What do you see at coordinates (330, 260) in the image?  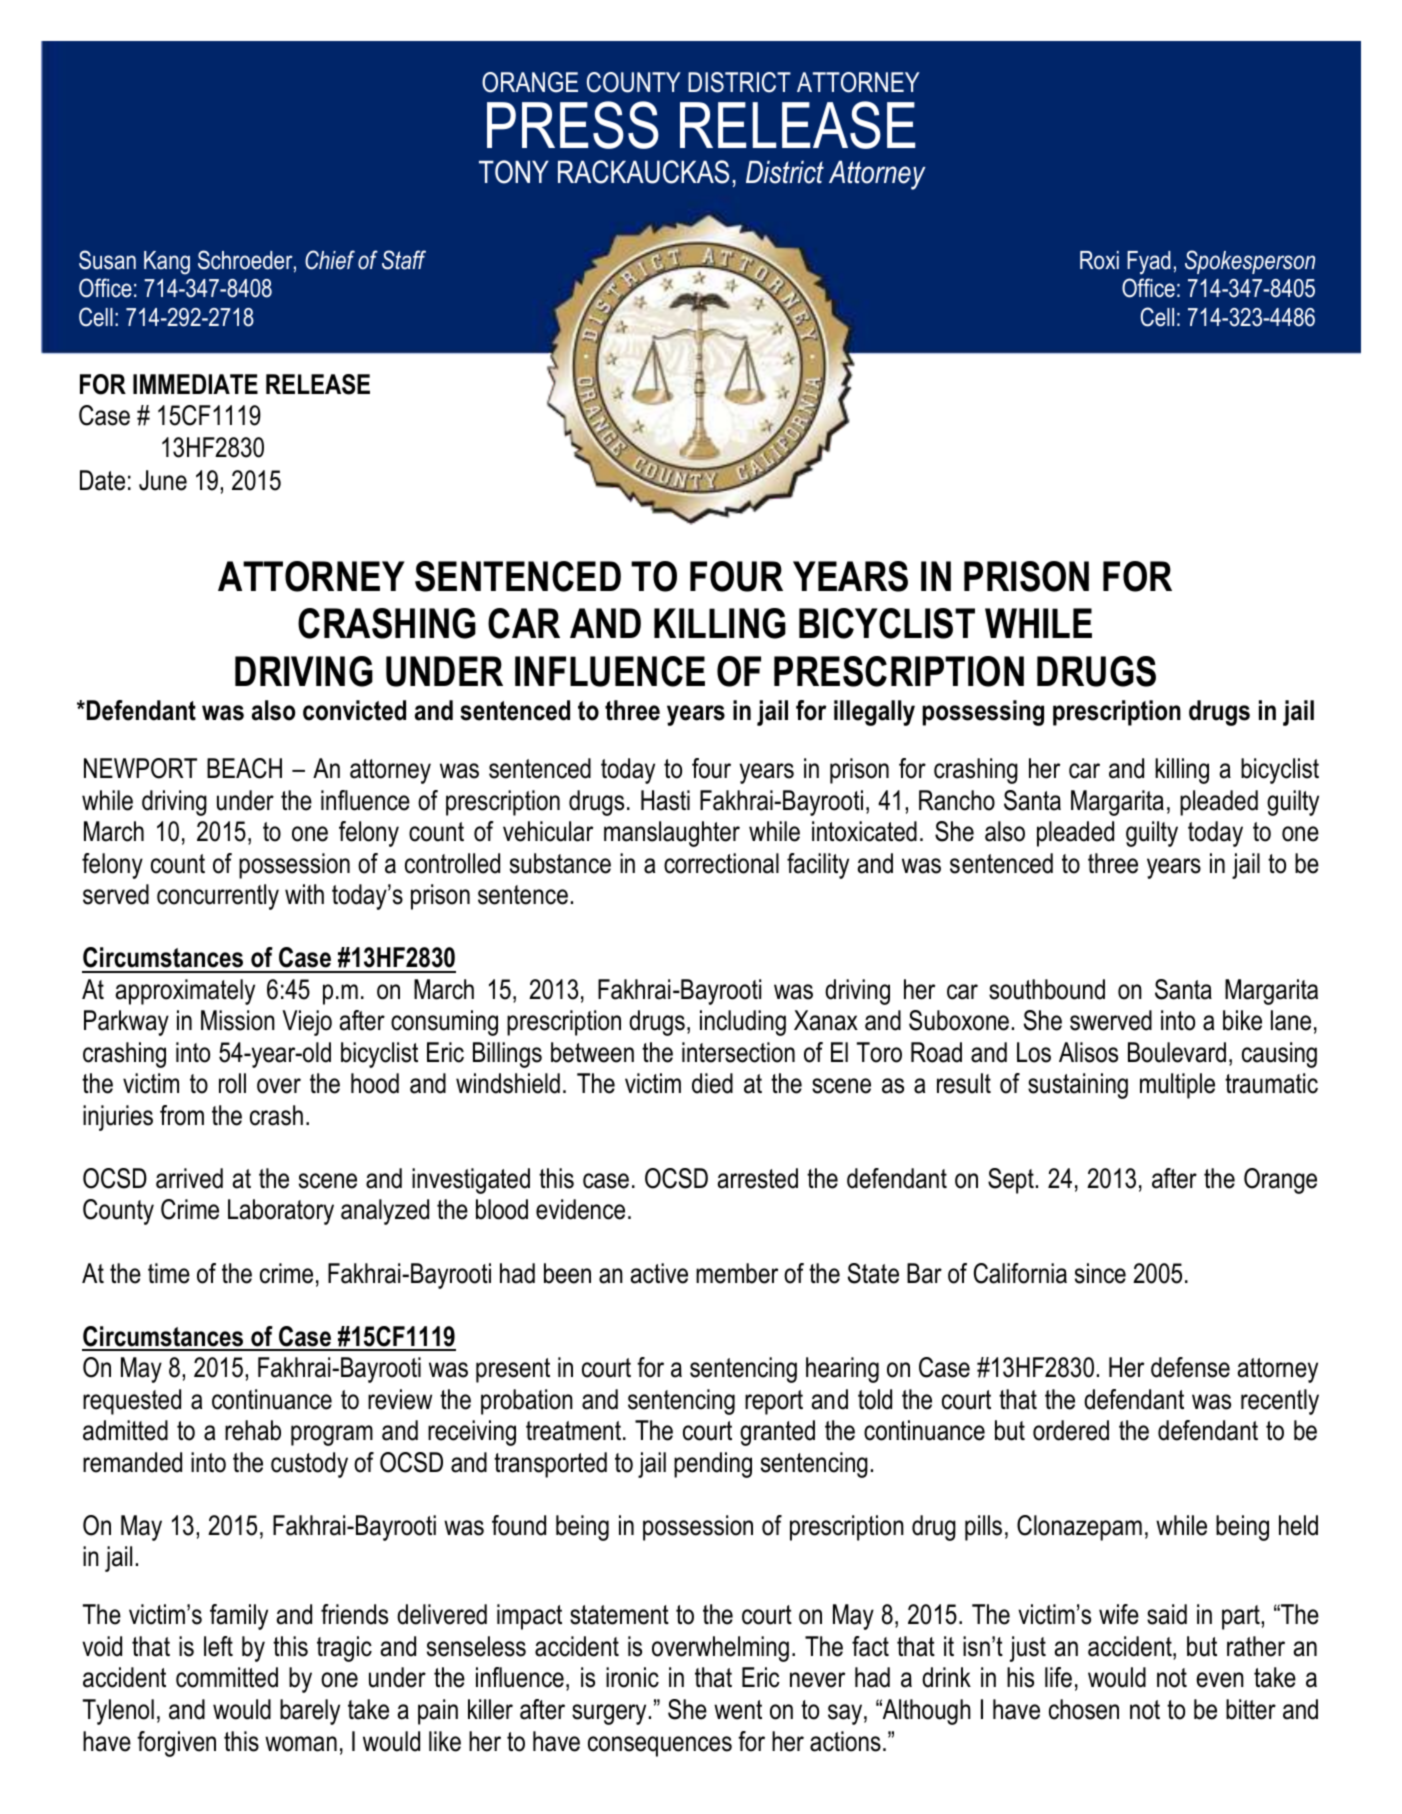 I see `Chief` at bounding box center [330, 260].
